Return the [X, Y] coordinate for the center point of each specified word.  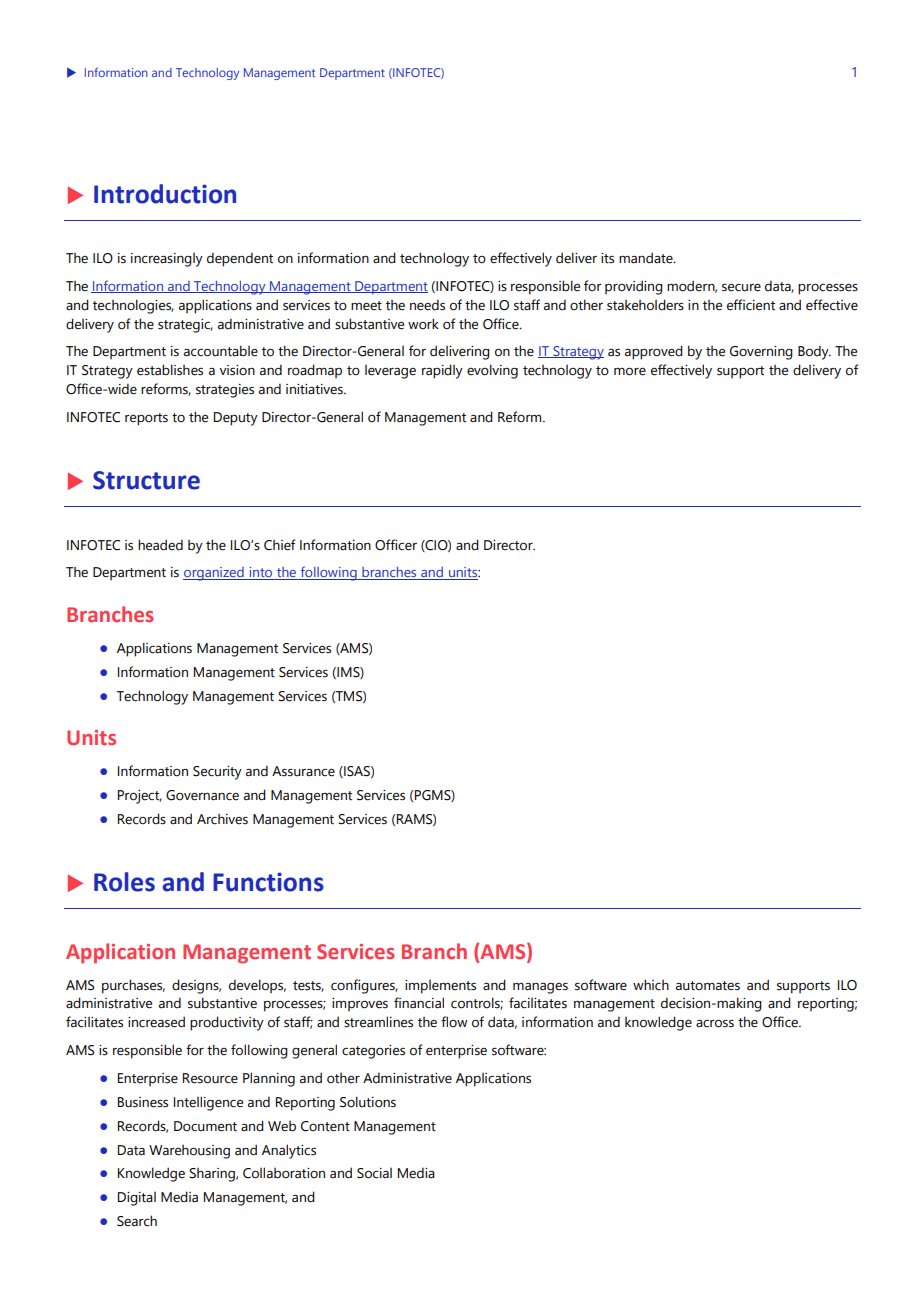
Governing [761, 353]
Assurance [303, 771]
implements [440, 987]
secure [741, 287]
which [651, 985]
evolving [492, 371]
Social [374, 1173]
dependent [240, 259]
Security [217, 773]
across [715, 1023]
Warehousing [189, 1152]
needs [427, 305]
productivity [227, 1023]
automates [708, 986]
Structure [146, 480]
